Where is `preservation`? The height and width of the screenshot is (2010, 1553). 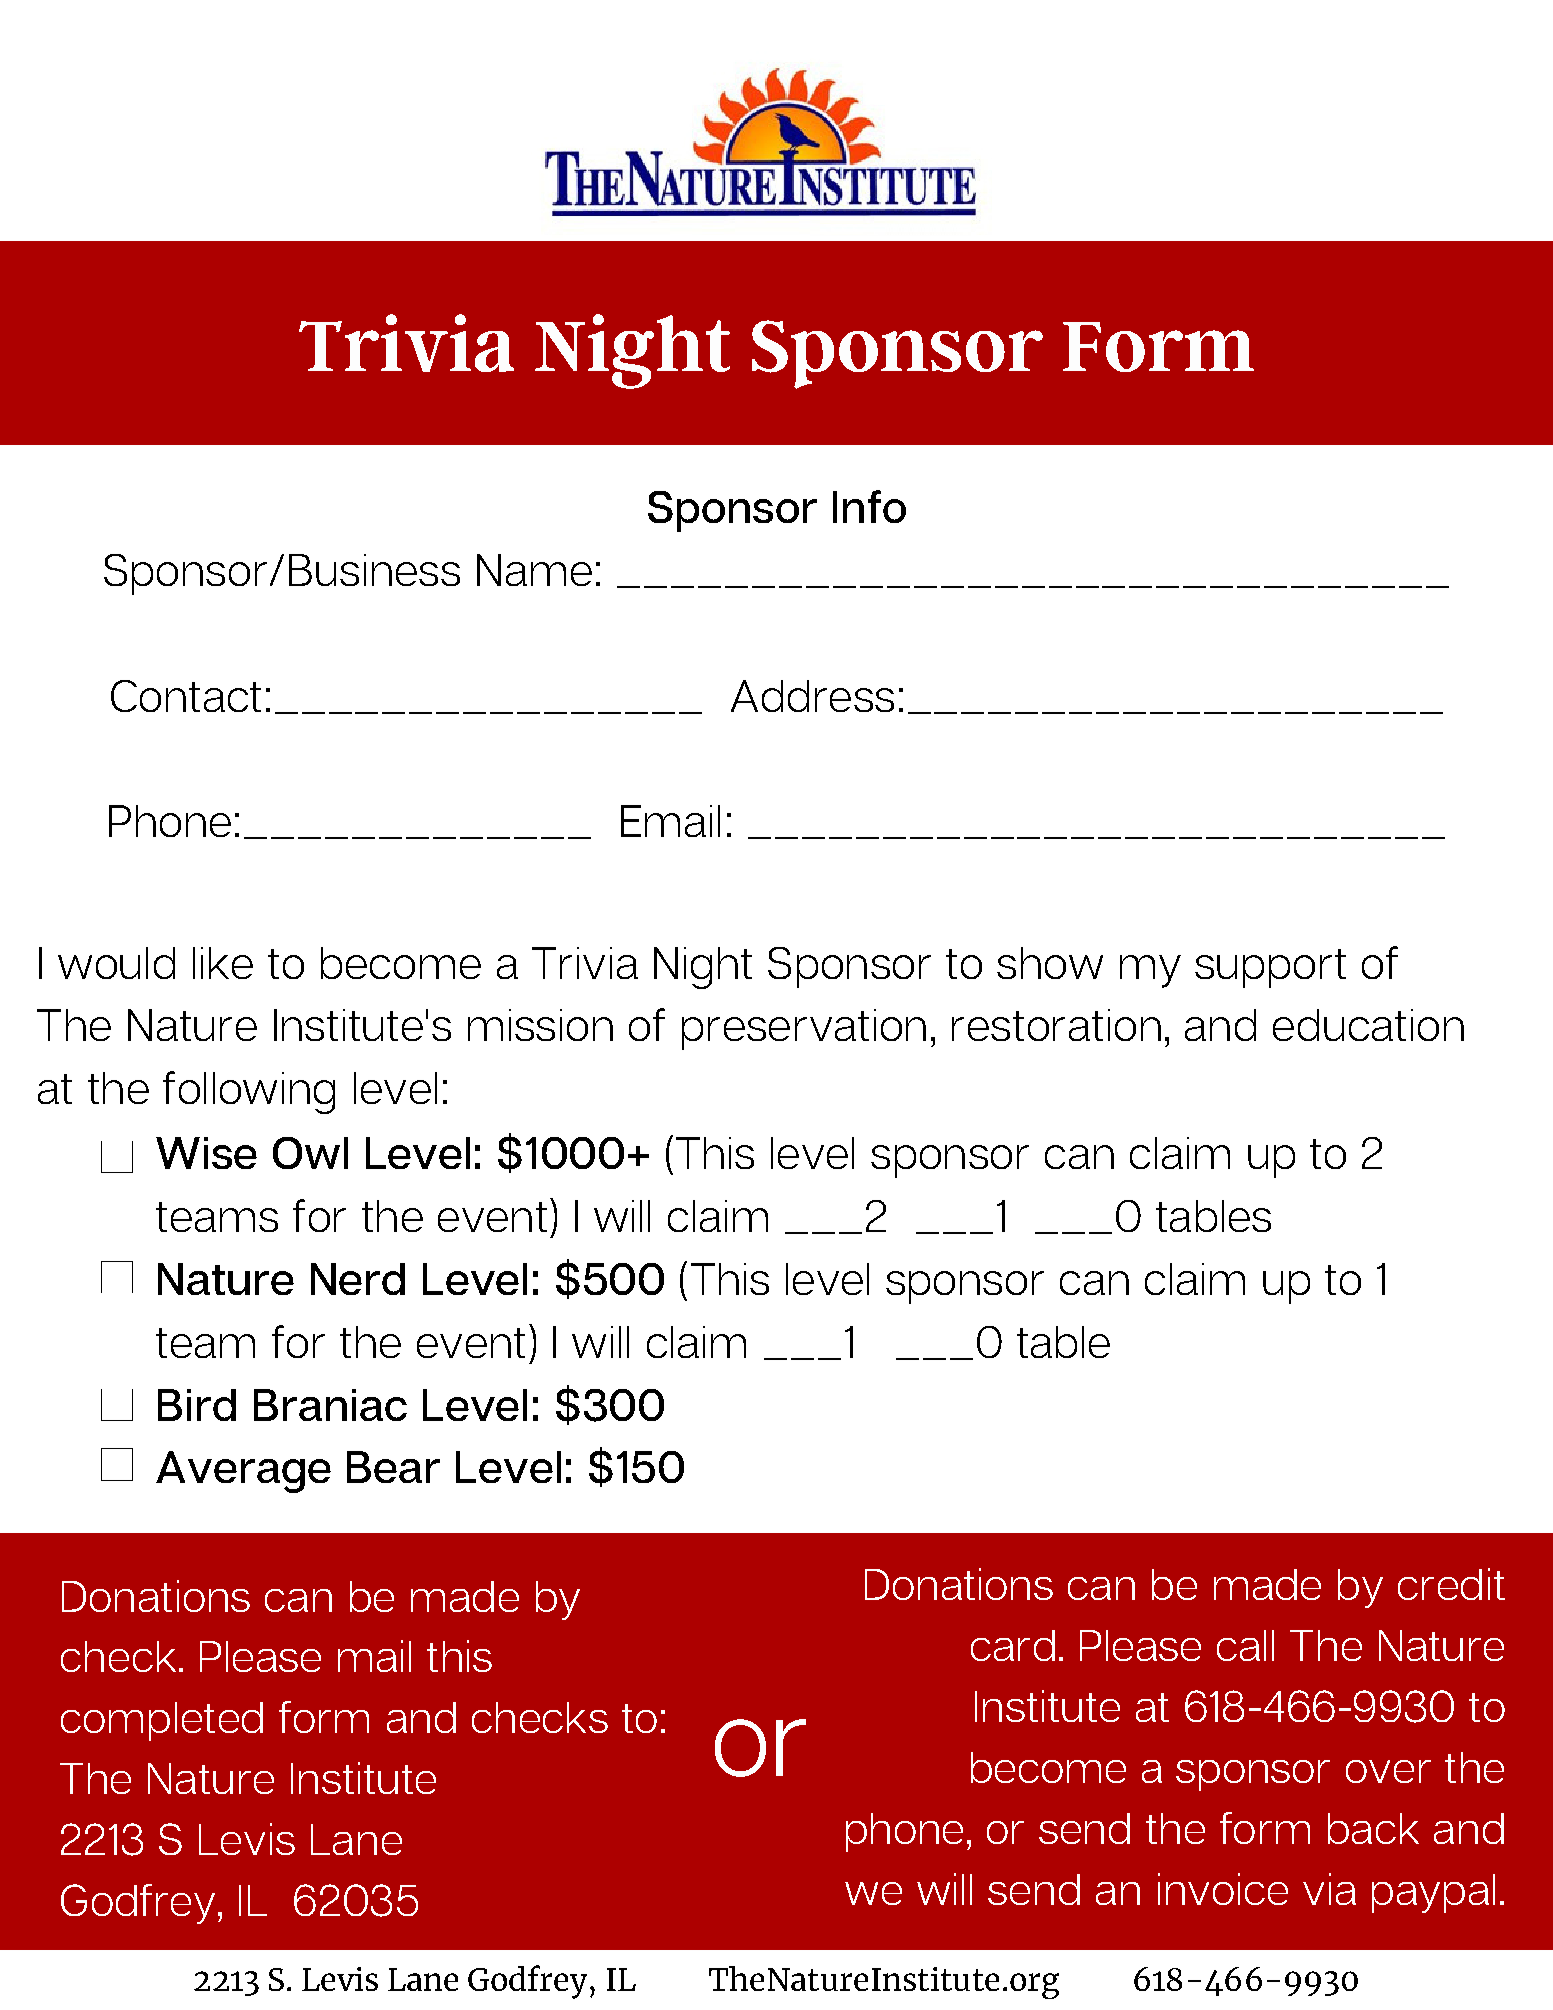
preservation is located at coordinates (804, 1029).
